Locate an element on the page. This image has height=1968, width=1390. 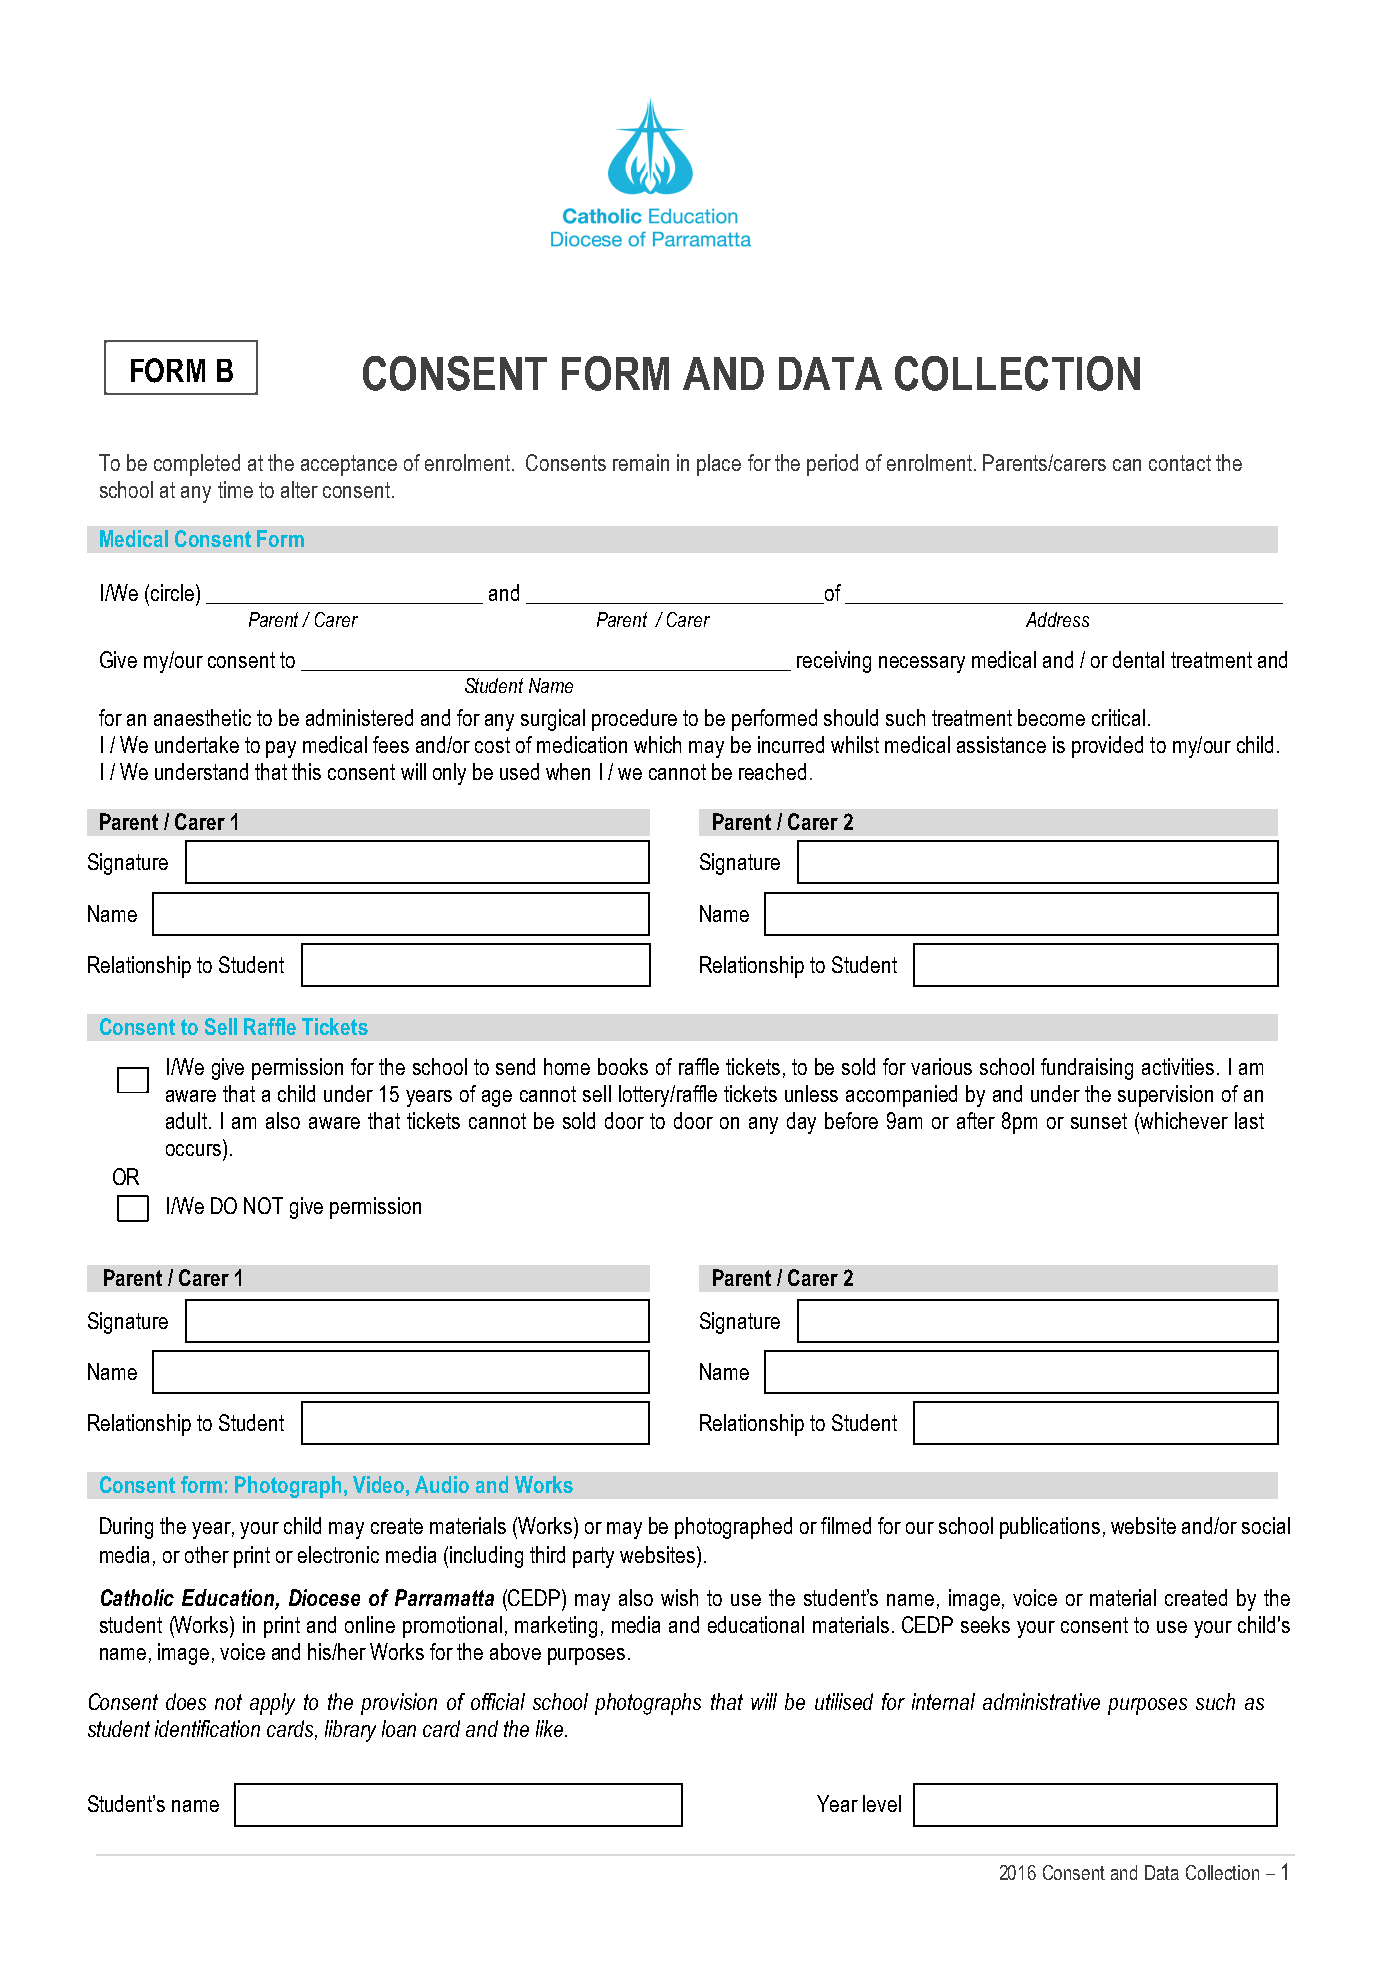
books is located at coordinates (623, 1066).
